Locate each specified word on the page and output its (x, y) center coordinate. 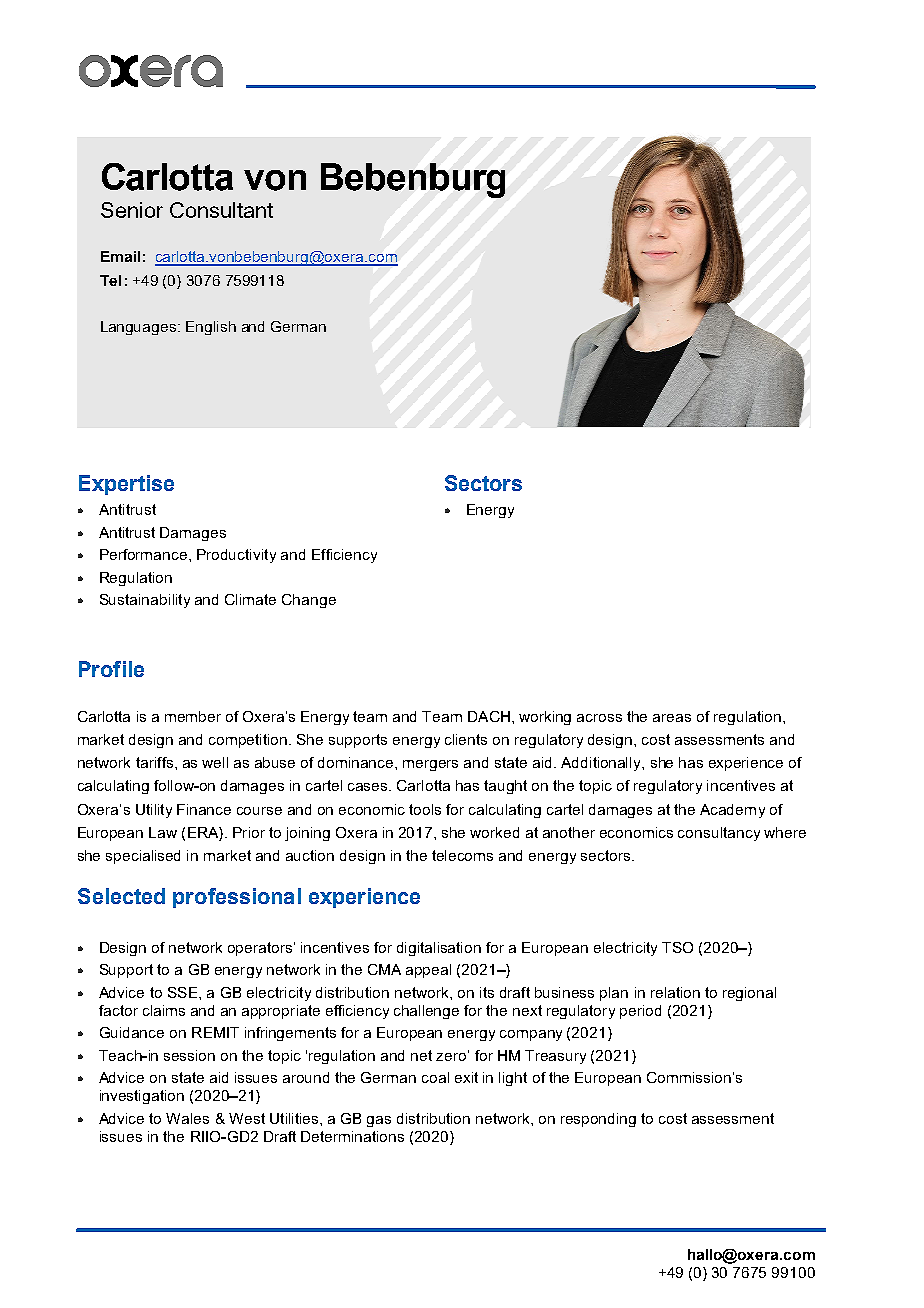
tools (425, 809)
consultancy (719, 834)
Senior (132, 210)
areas (672, 718)
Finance (204, 809)
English (211, 328)
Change (309, 601)
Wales (187, 1118)
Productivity (236, 556)
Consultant (221, 210)
